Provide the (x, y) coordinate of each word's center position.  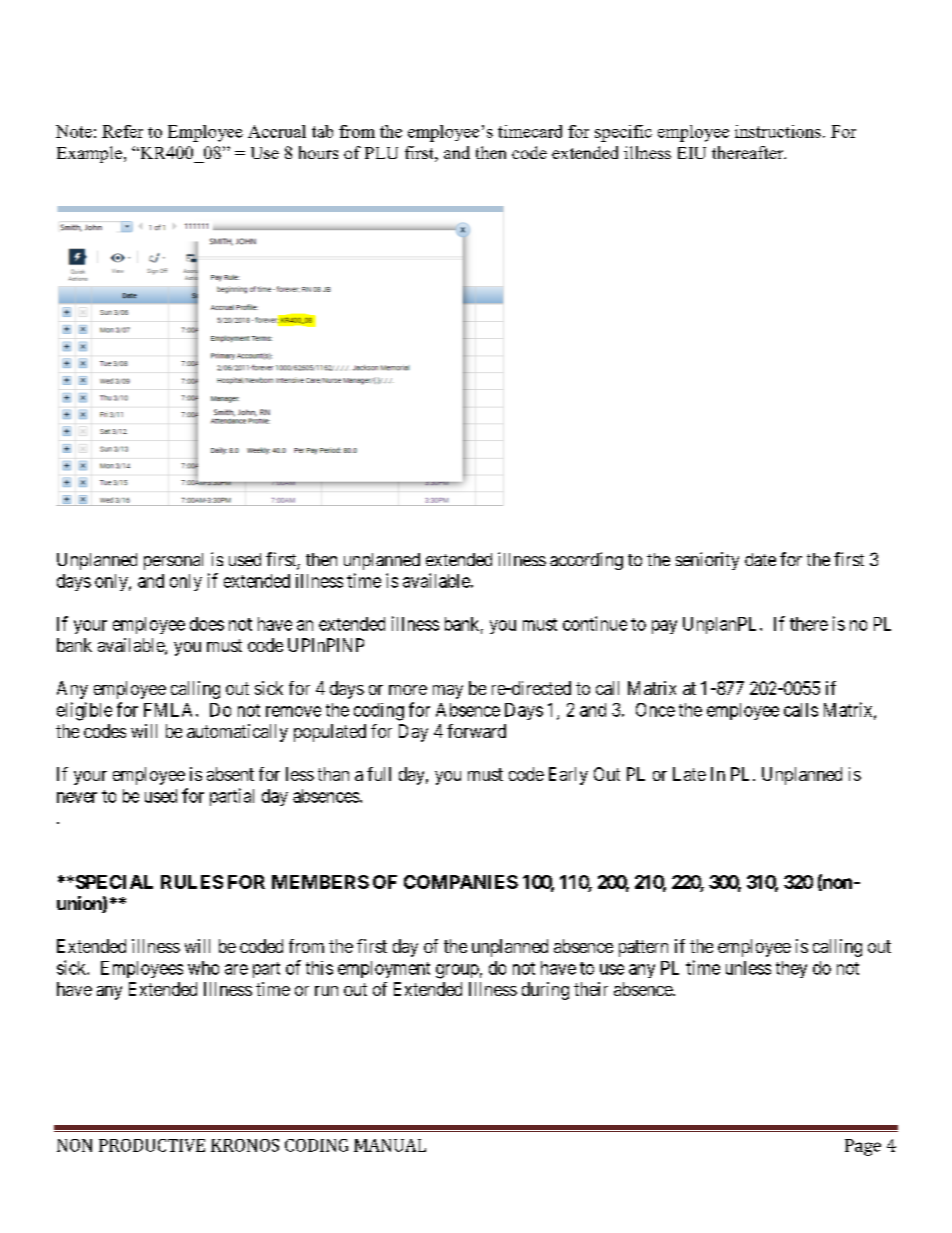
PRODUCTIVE (152, 1145)
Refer (122, 131)
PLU (381, 153)
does (207, 624)
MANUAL (390, 1145)
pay (664, 627)
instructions (778, 131)
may (448, 692)
